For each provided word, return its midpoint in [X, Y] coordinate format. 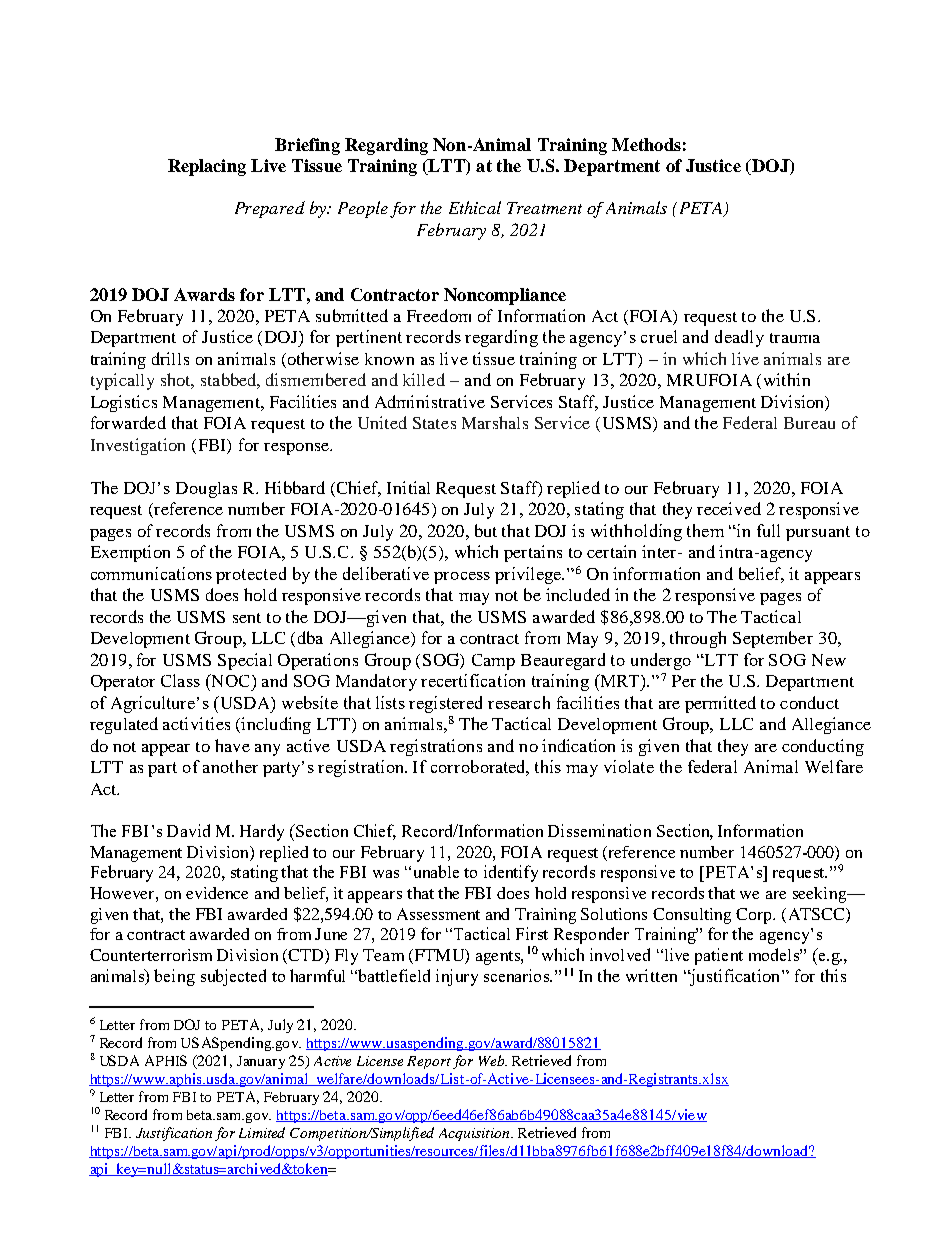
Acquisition [475, 1134]
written [651, 975]
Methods [646, 144]
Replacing [207, 167]
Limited [262, 1132]
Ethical [475, 207]
